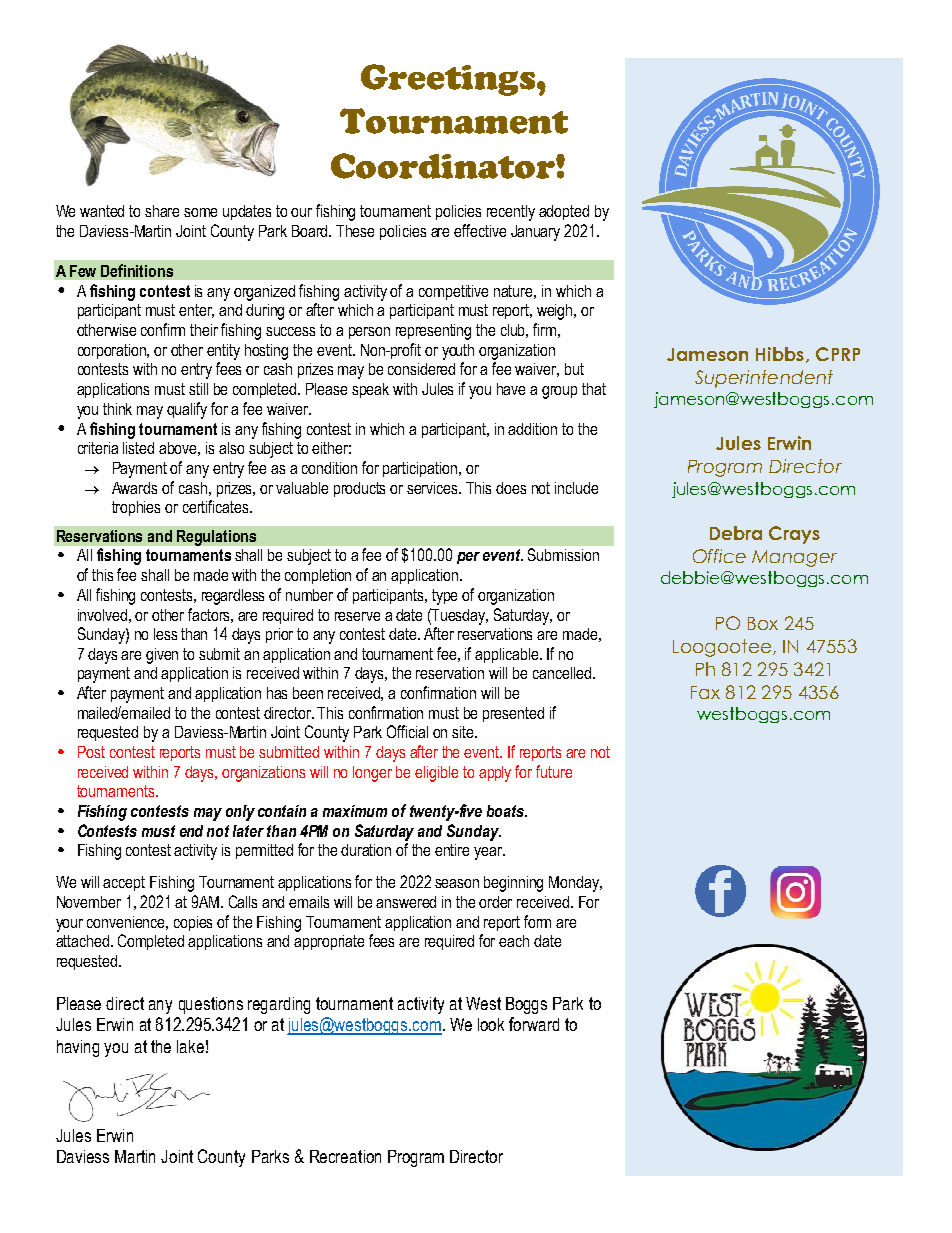  What do you see at coordinates (705, 692) in the image?
I see `Fax` at bounding box center [705, 692].
